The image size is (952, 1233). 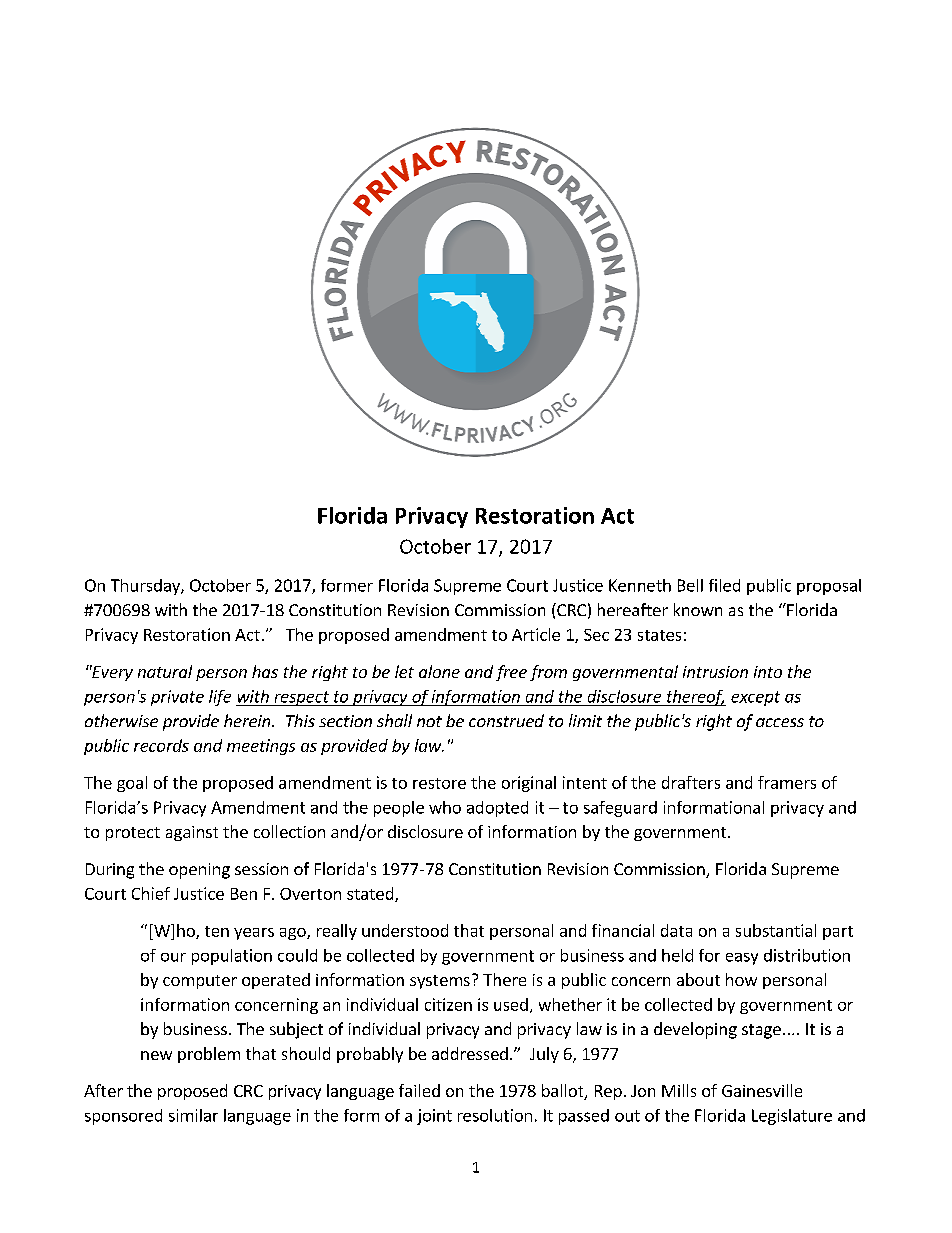 I want to click on records, so click(x=161, y=745).
